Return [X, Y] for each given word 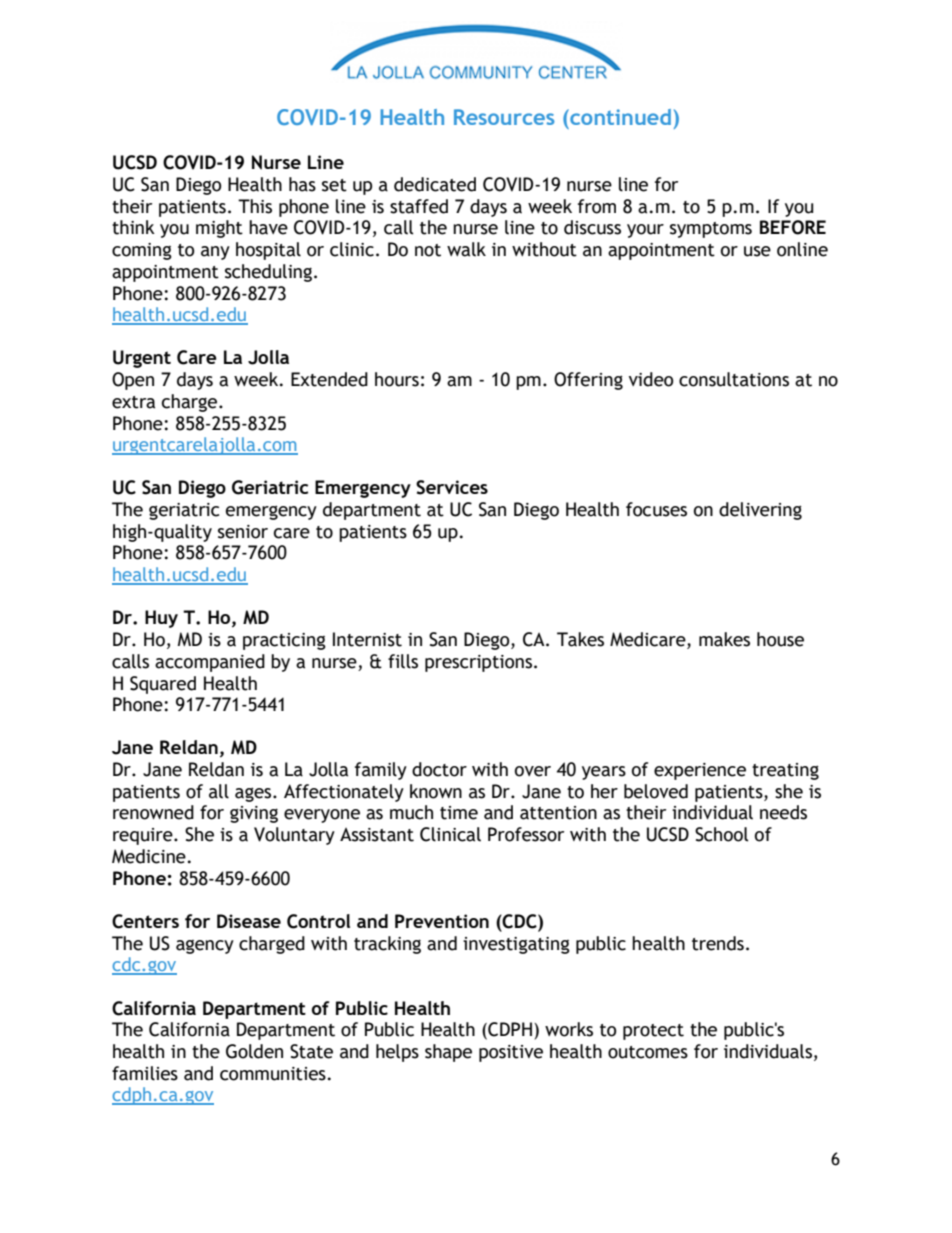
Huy [161, 619]
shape [448, 1053]
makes [724, 639]
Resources [504, 117]
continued [619, 117]
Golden [254, 1051]
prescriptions [478, 663]
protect [653, 1032]
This [255, 206]
